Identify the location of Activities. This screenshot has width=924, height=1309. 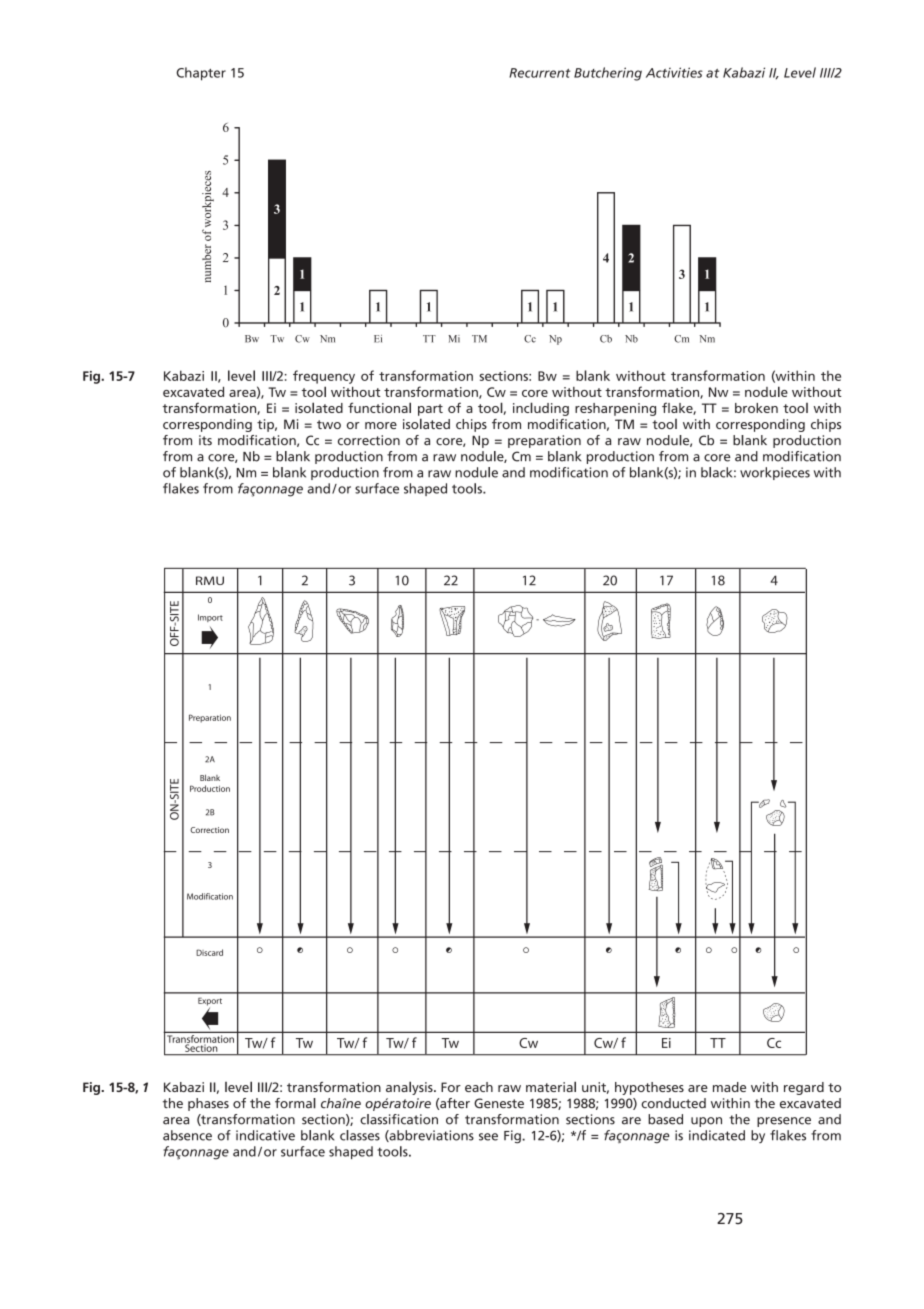
(674, 72).
